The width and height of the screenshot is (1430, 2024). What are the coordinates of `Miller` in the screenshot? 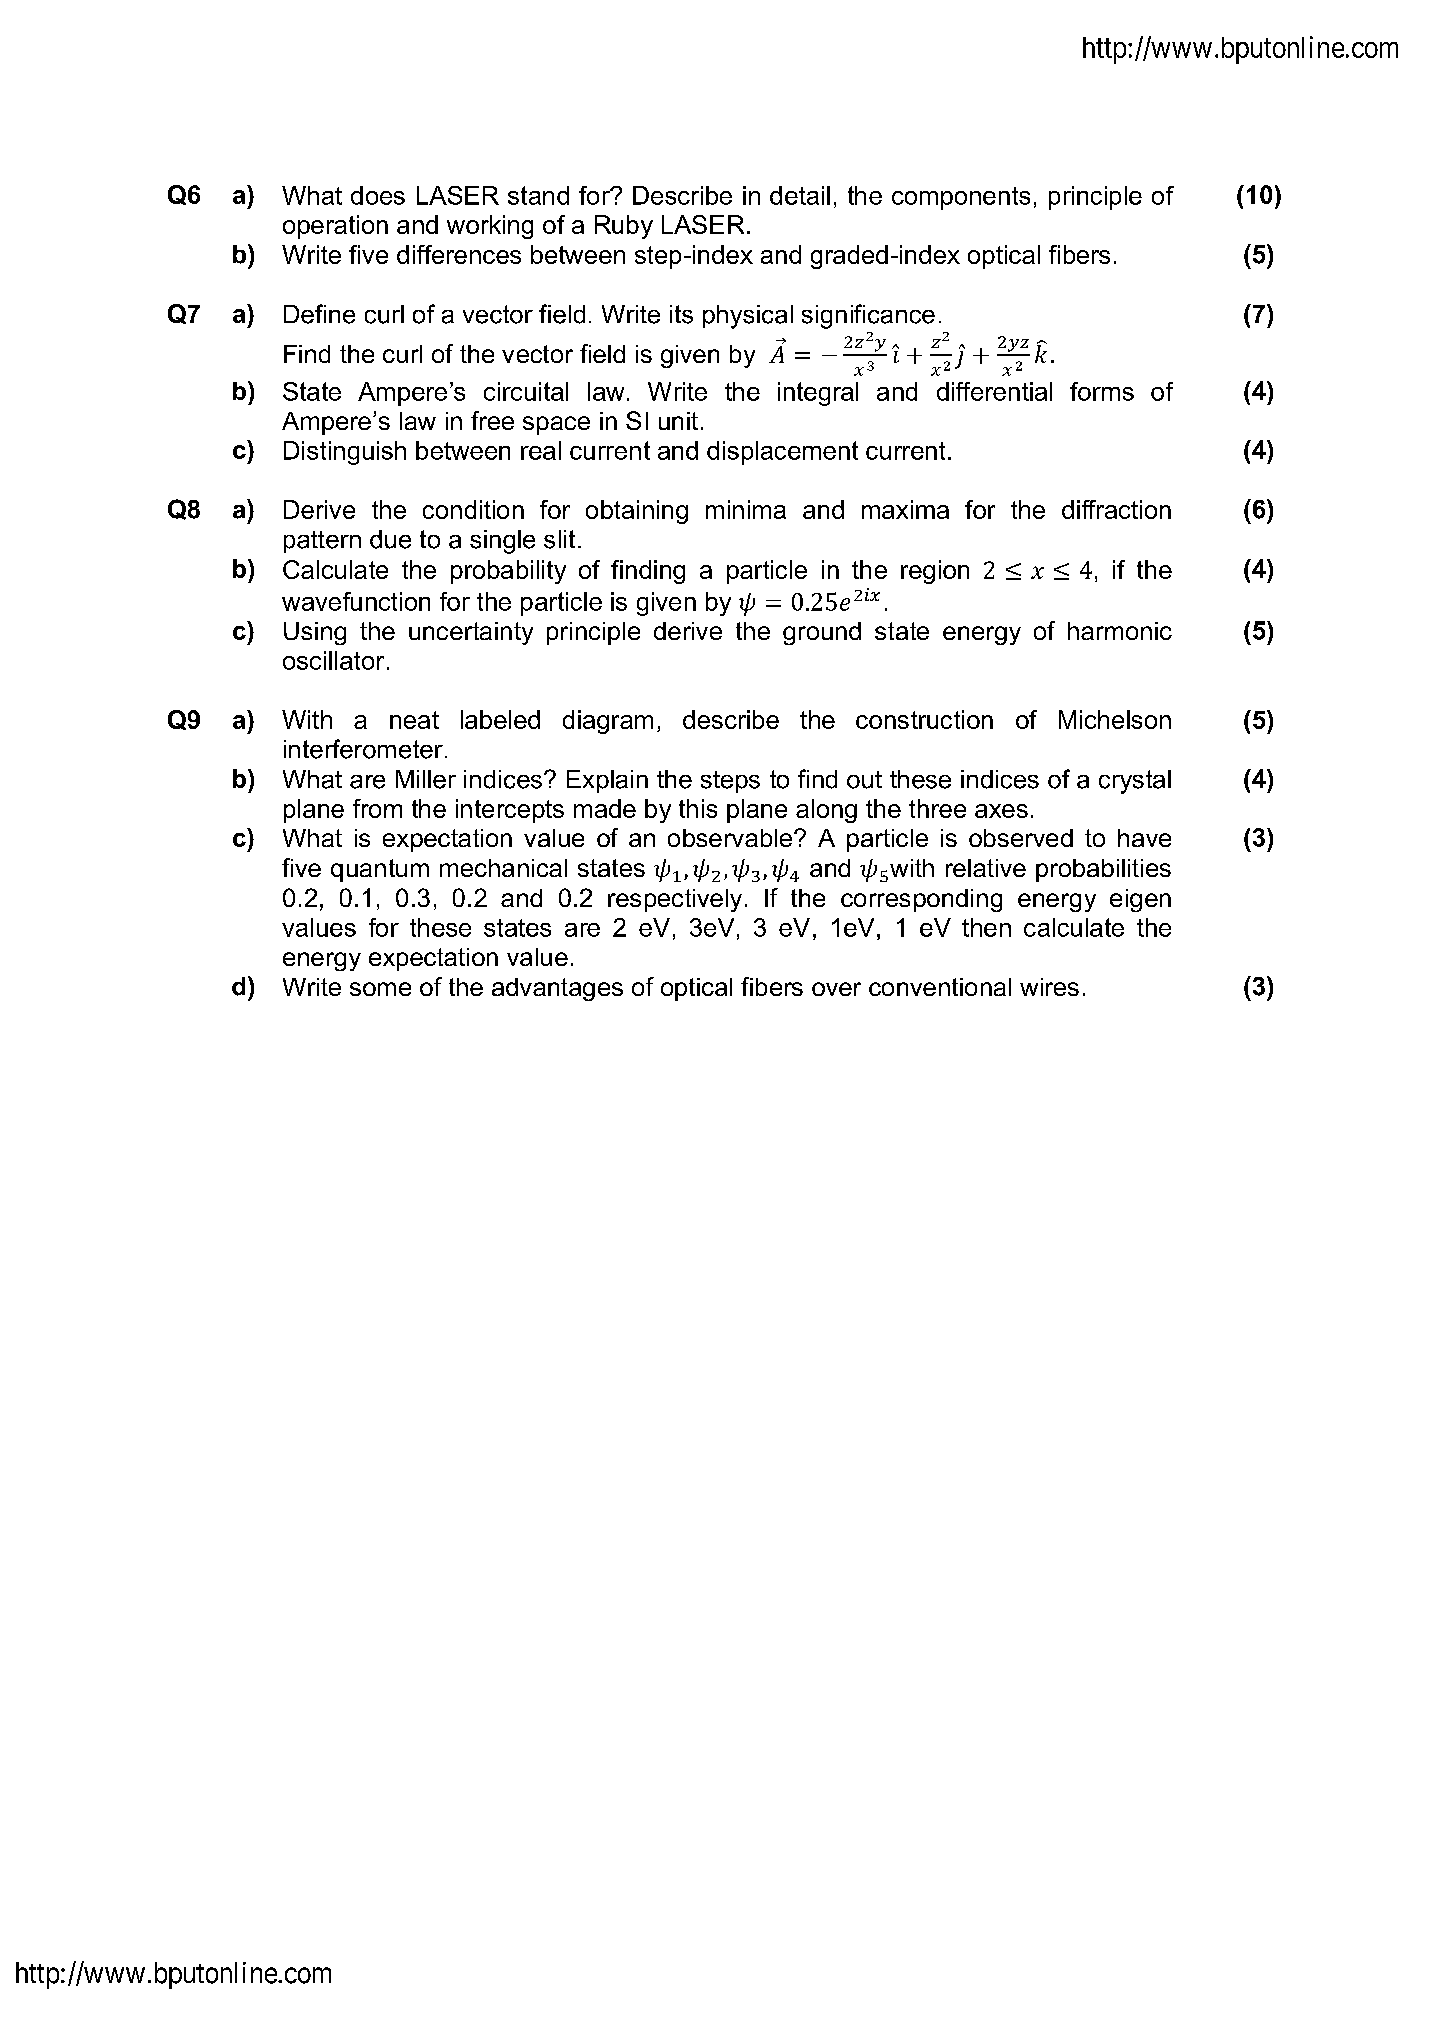 It's located at (426, 779).
